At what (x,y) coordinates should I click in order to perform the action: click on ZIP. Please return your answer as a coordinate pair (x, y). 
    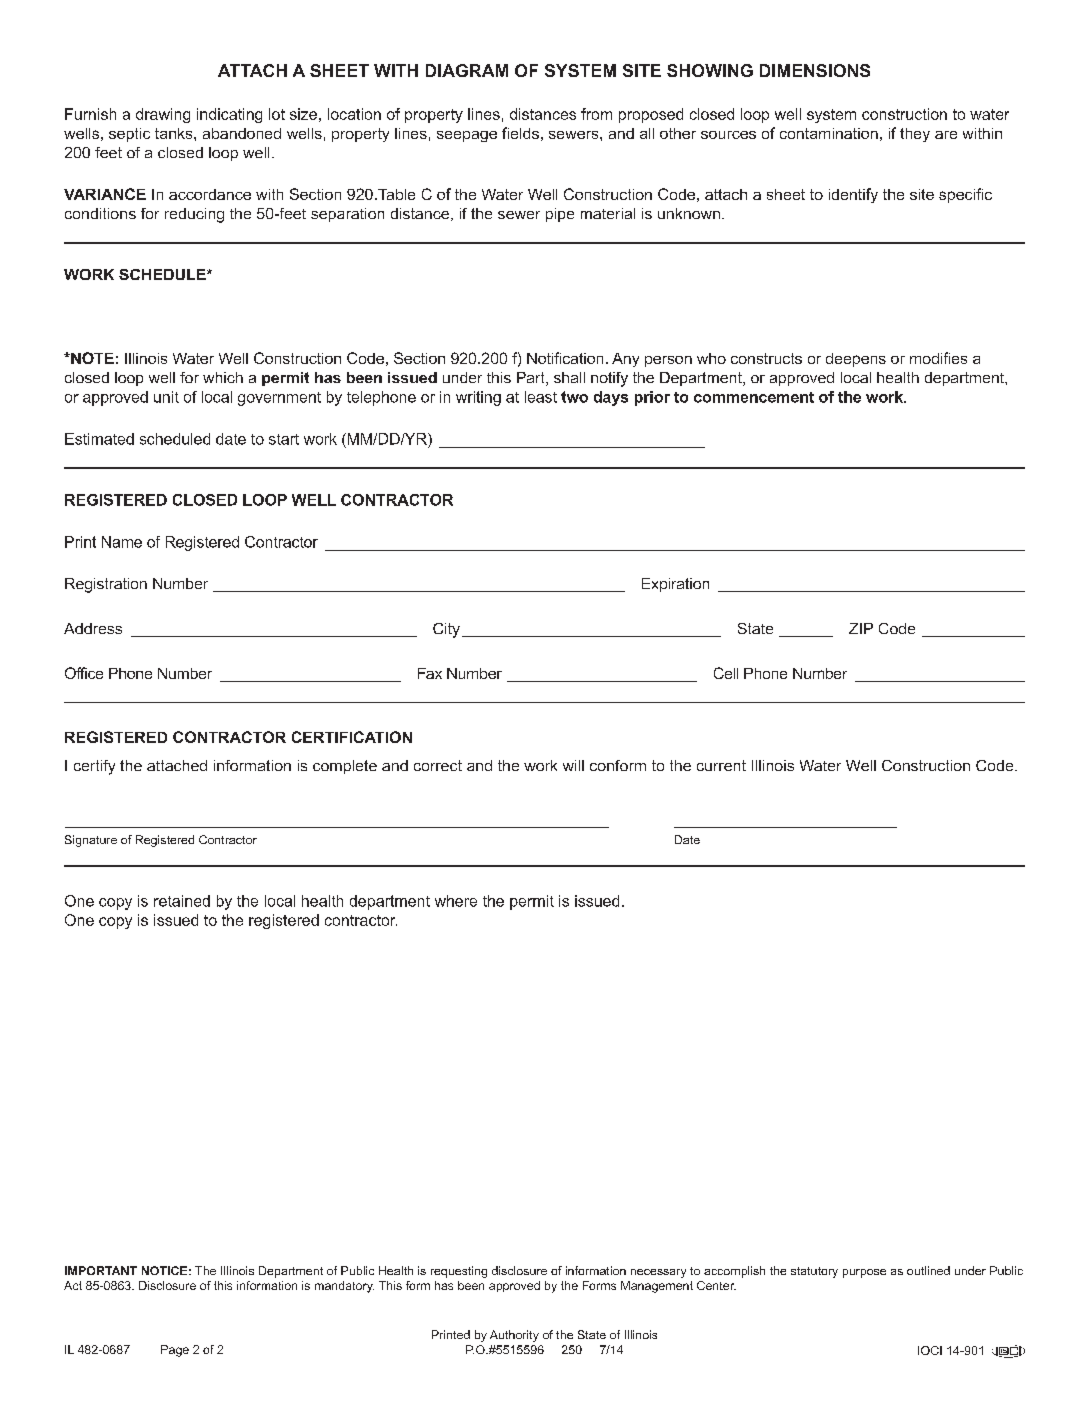
    Looking at the image, I should click on (861, 628).
